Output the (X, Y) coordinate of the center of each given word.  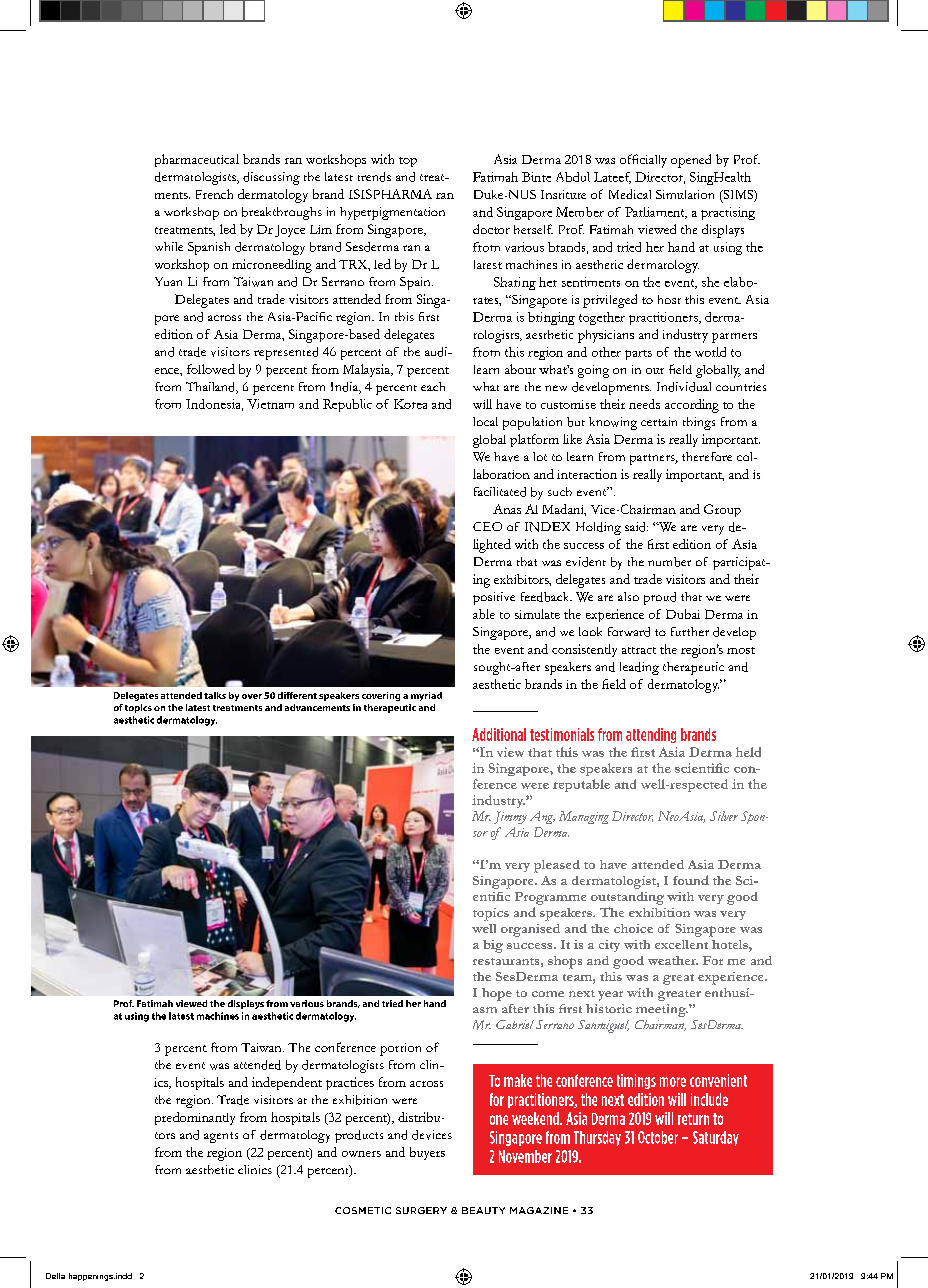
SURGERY (421, 1210)
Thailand (212, 388)
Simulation (685, 194)
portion (400, 1049)
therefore (707, 456)
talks (215, 695)
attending (651, 735)
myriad (426, 696)
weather (673, 960)
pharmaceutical (197, 160)
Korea (410, 404)
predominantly (195, 1118)
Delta (55, 1276)
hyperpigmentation (392, 213)
